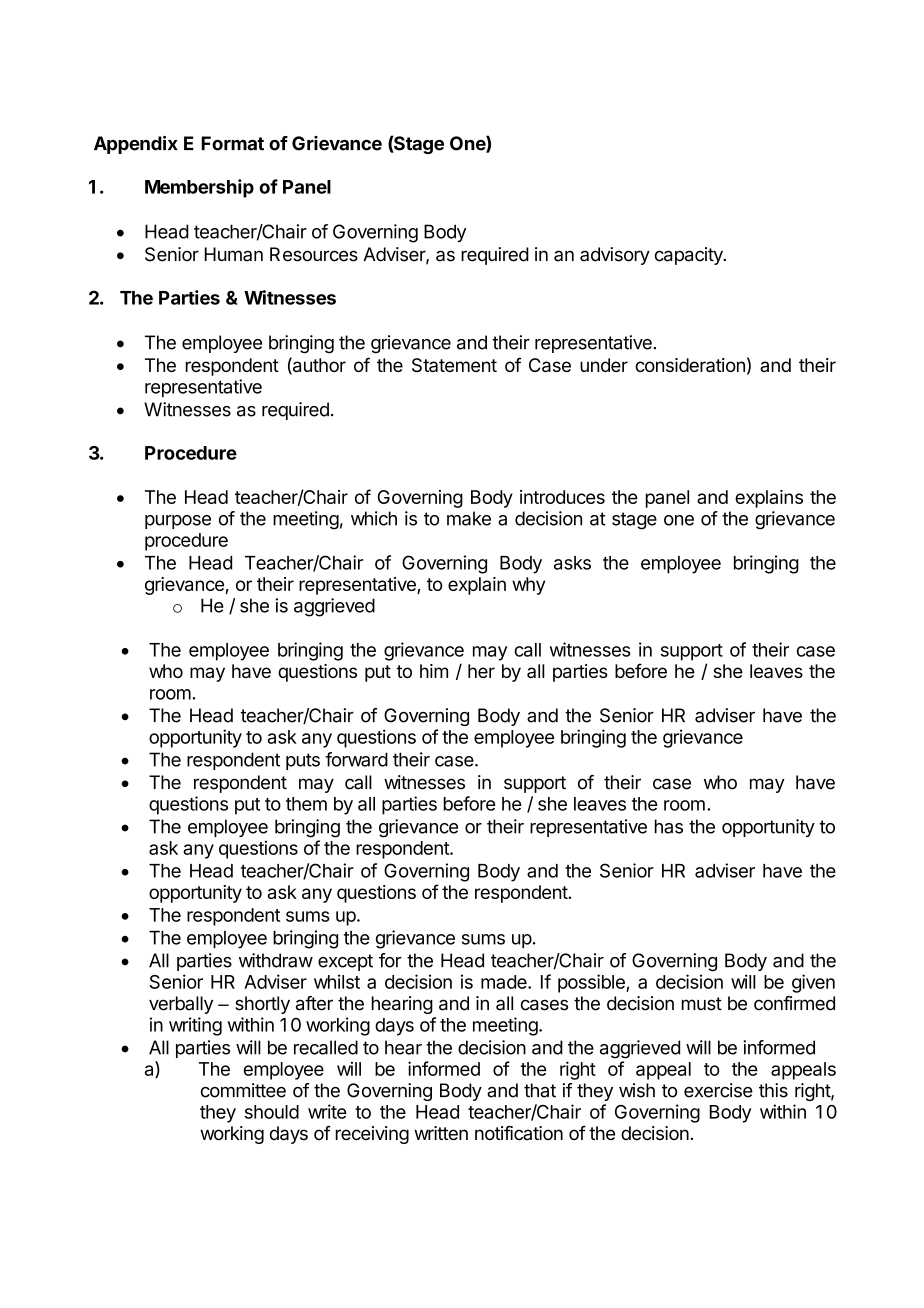 This document has height=1308, width=924. What do you see at coordinates (199, 188) in the document?
I see `Membership` at bounding box center [199, 188].
